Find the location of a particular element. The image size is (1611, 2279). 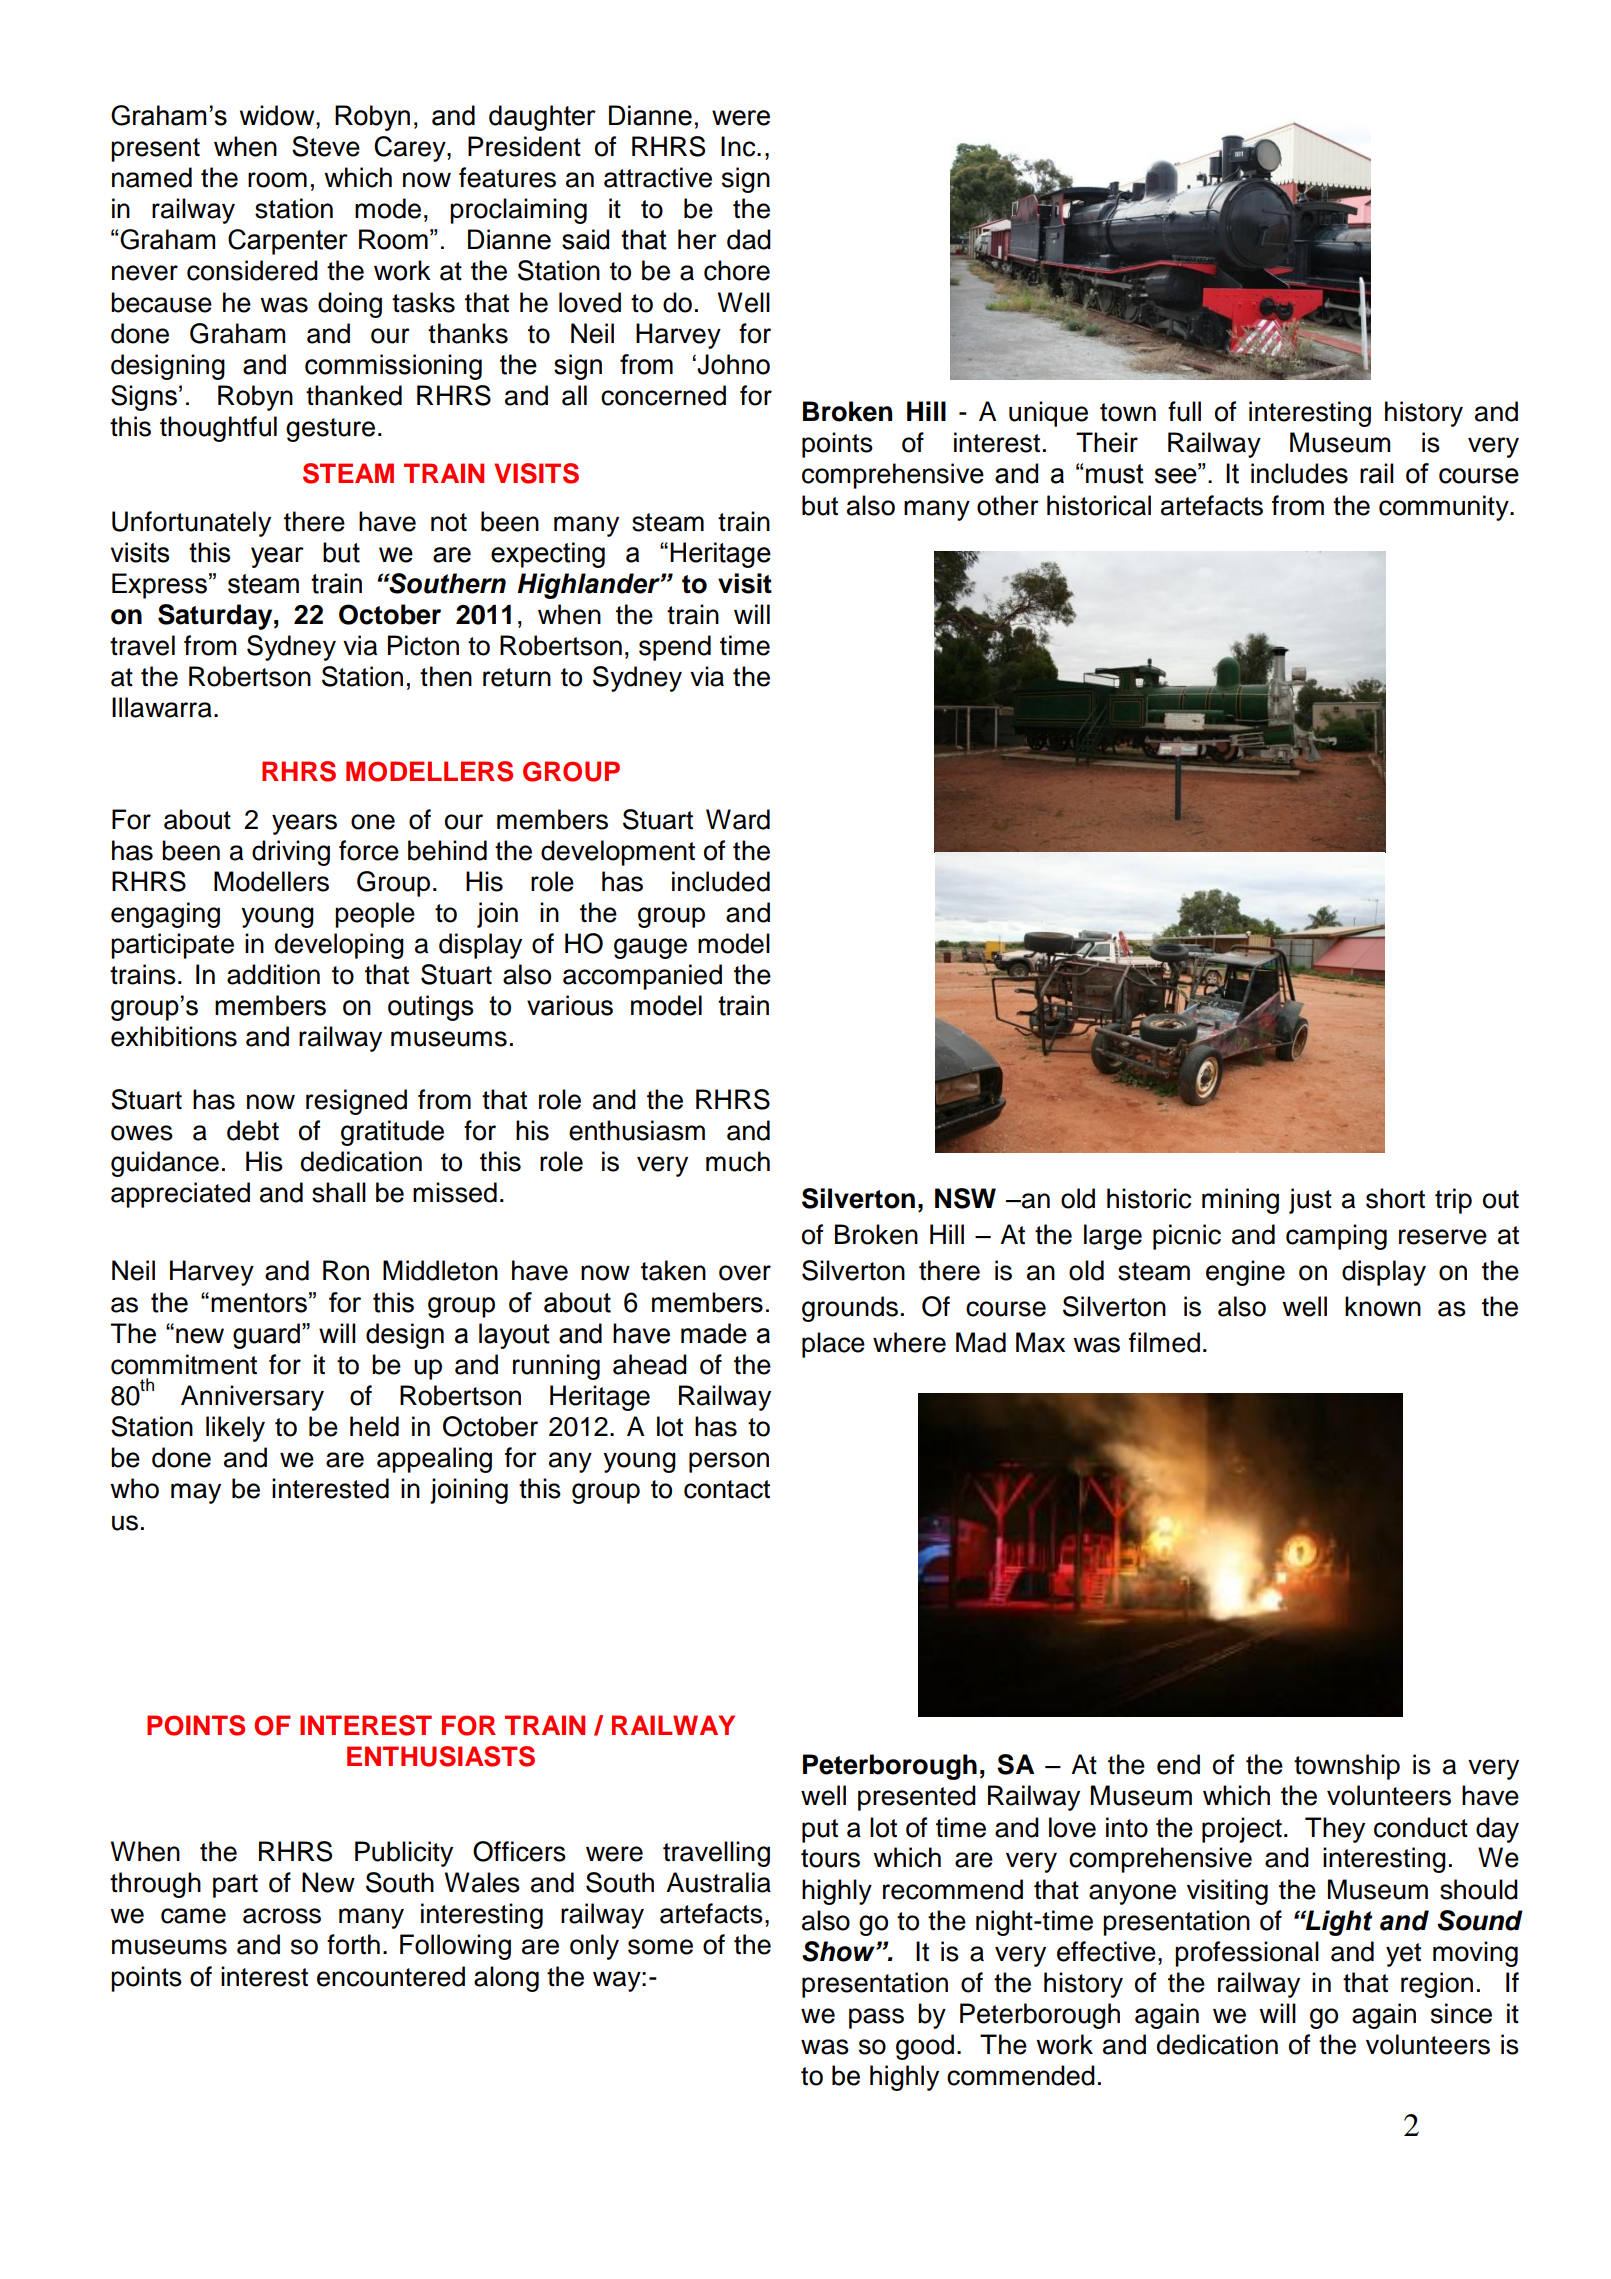

encountered is located at coordinates (391, 1976).
